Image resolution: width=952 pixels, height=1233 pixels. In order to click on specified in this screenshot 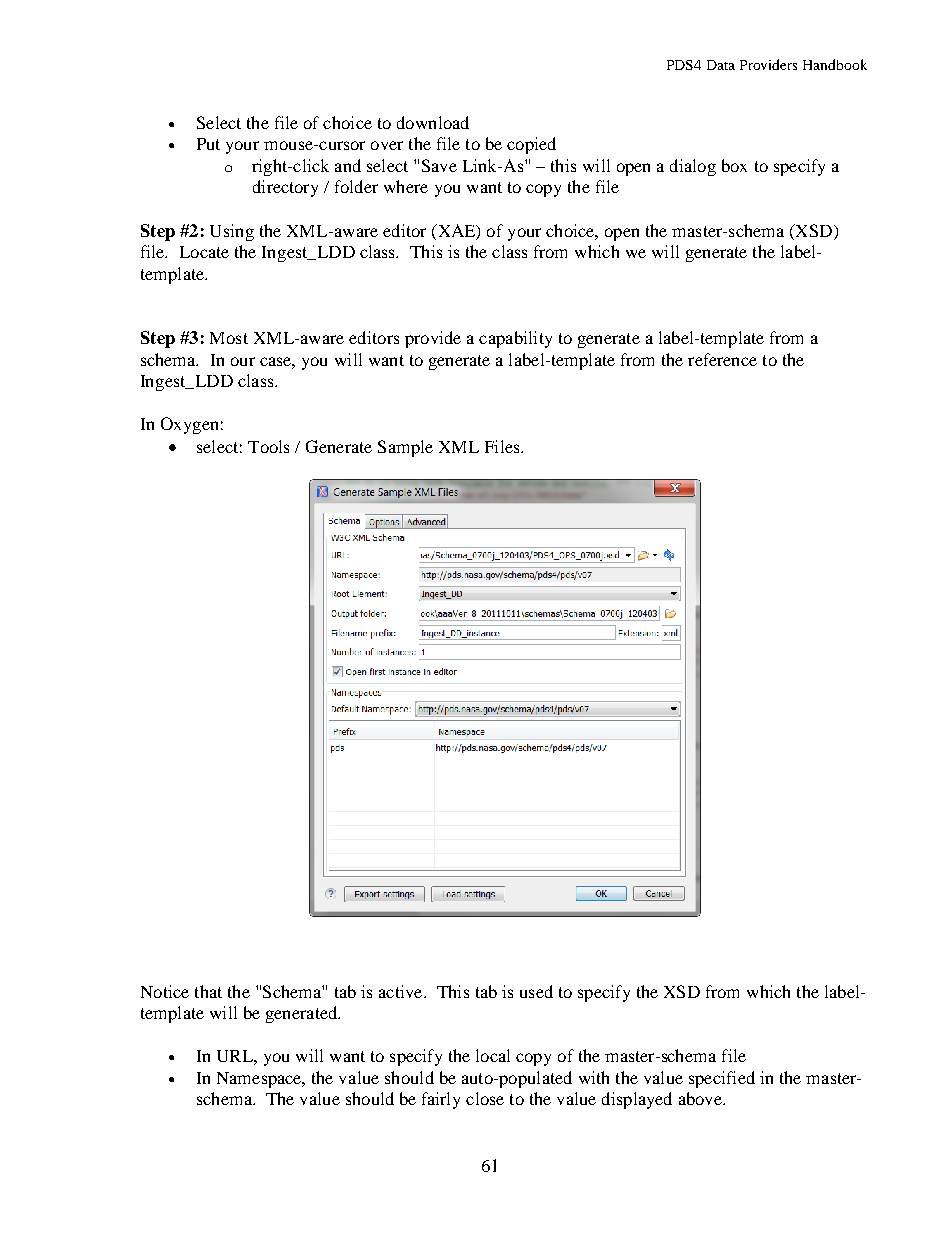, I will do `click(722, 1079)`.
